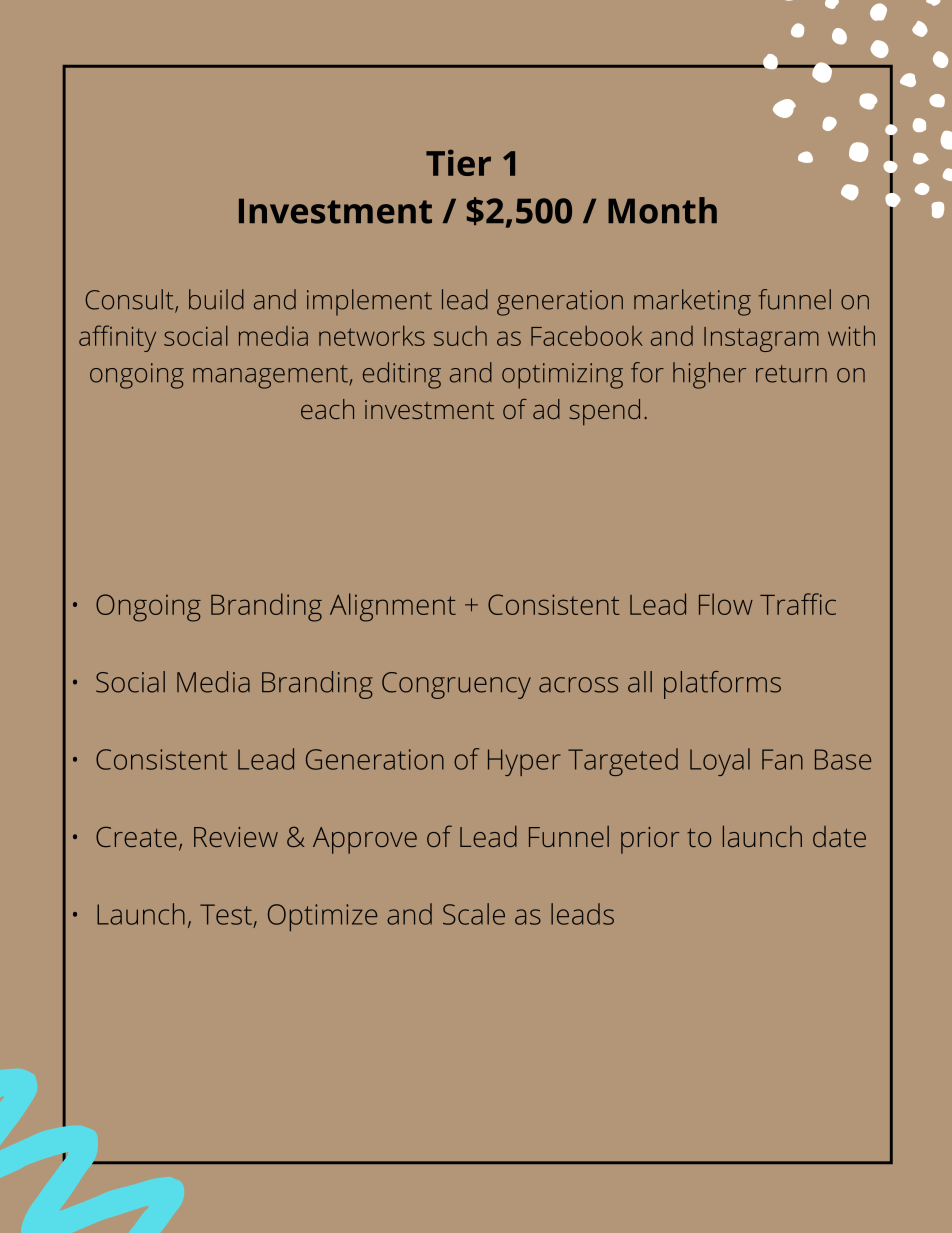 This document has width=952, height=1233. Describe the element at coordinates (327, 409) in the document. I see `each` at that location.
